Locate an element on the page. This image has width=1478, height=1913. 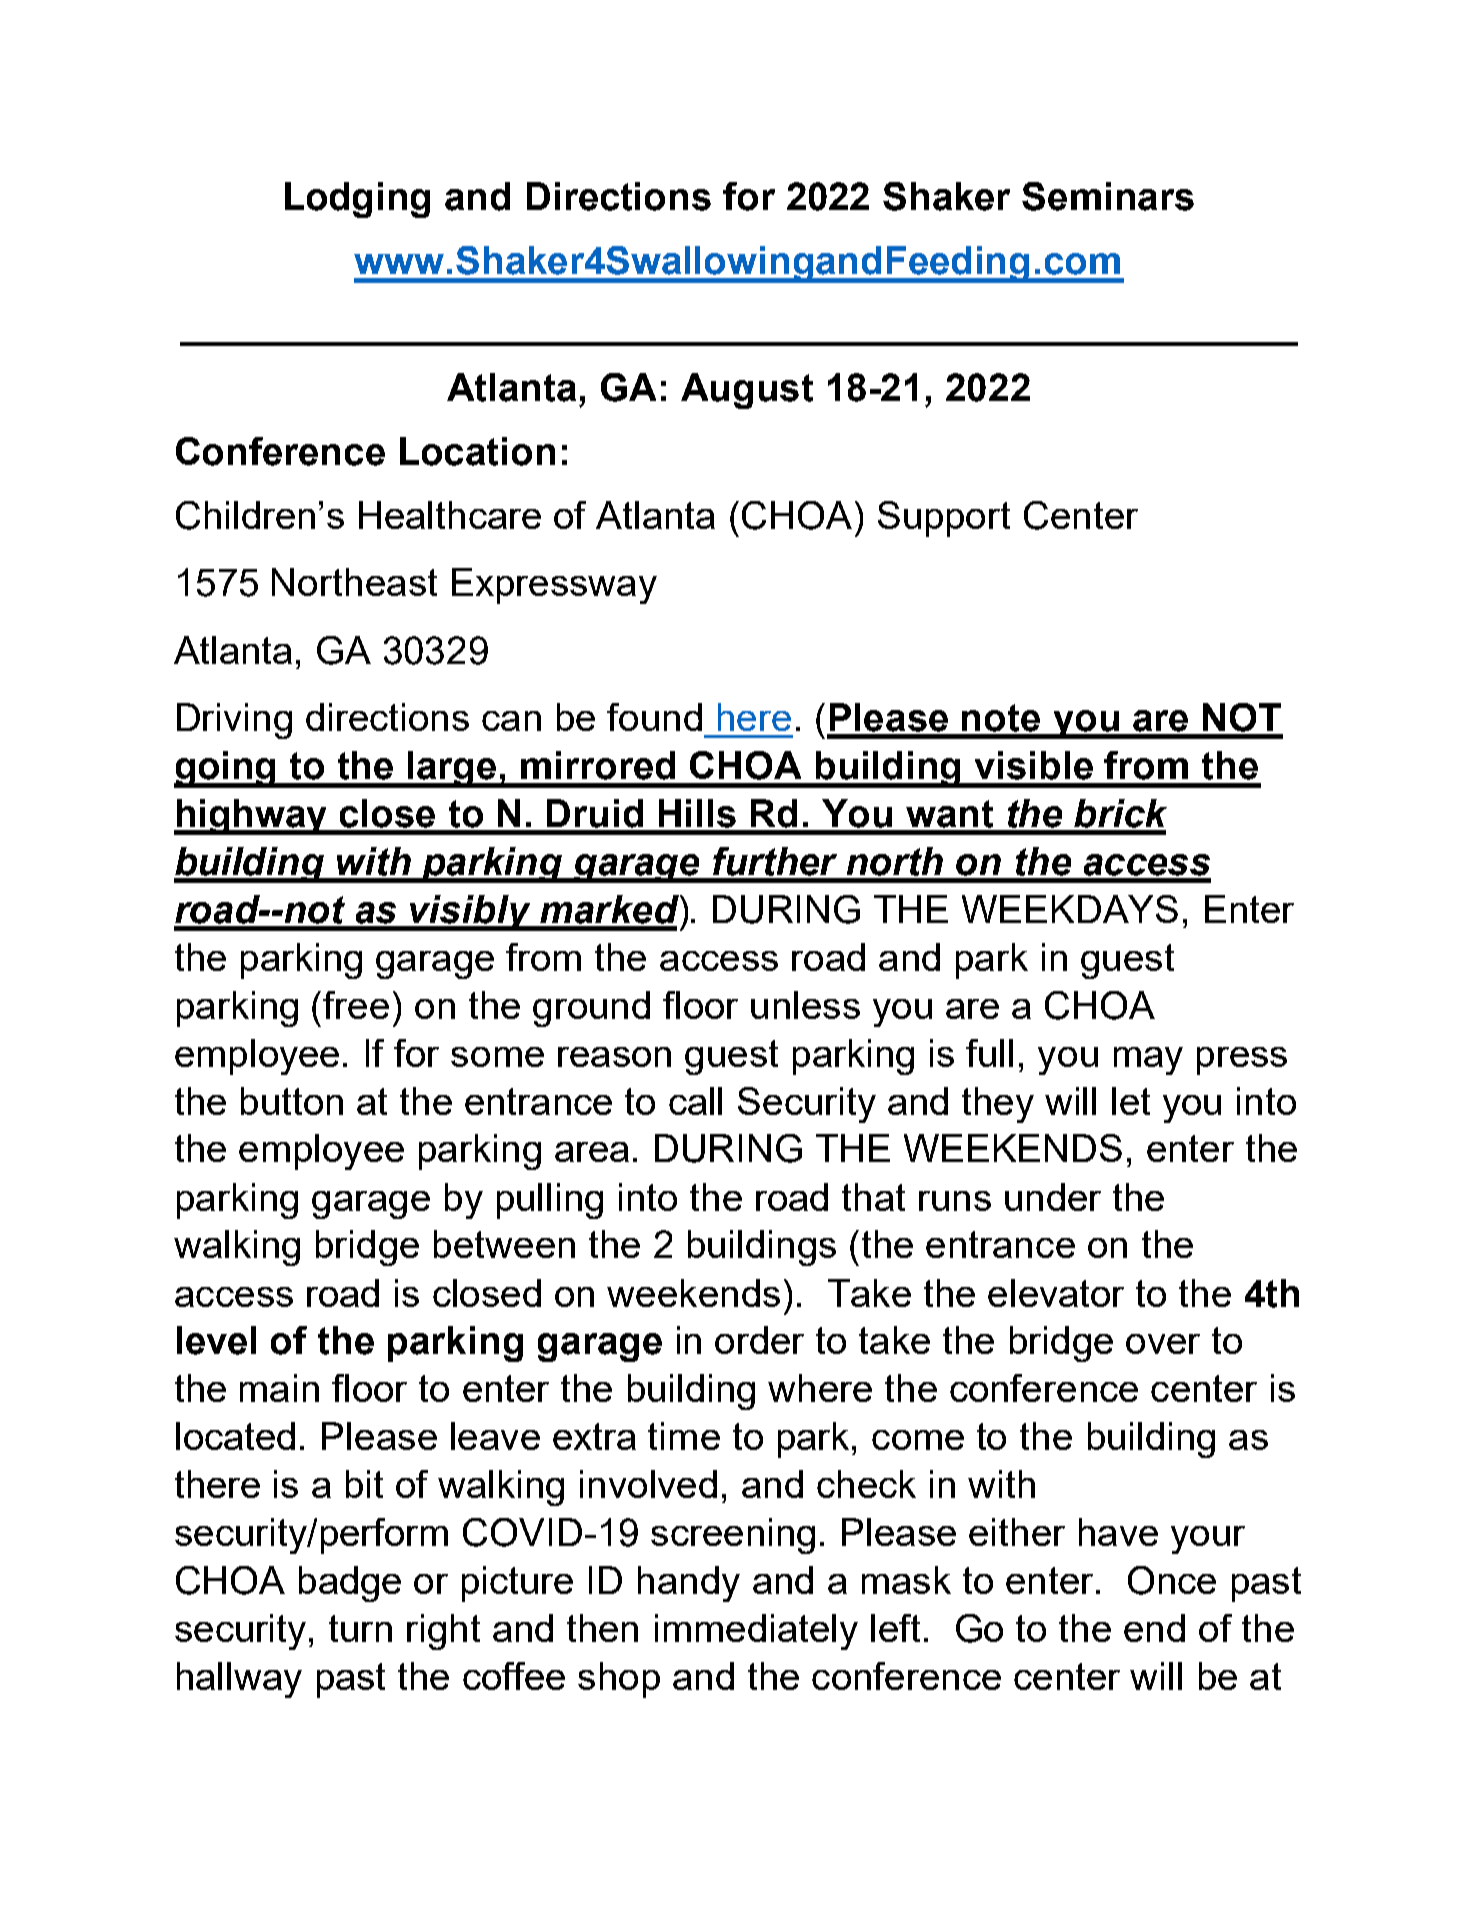
unless is located at coordinates (805, 1005).
